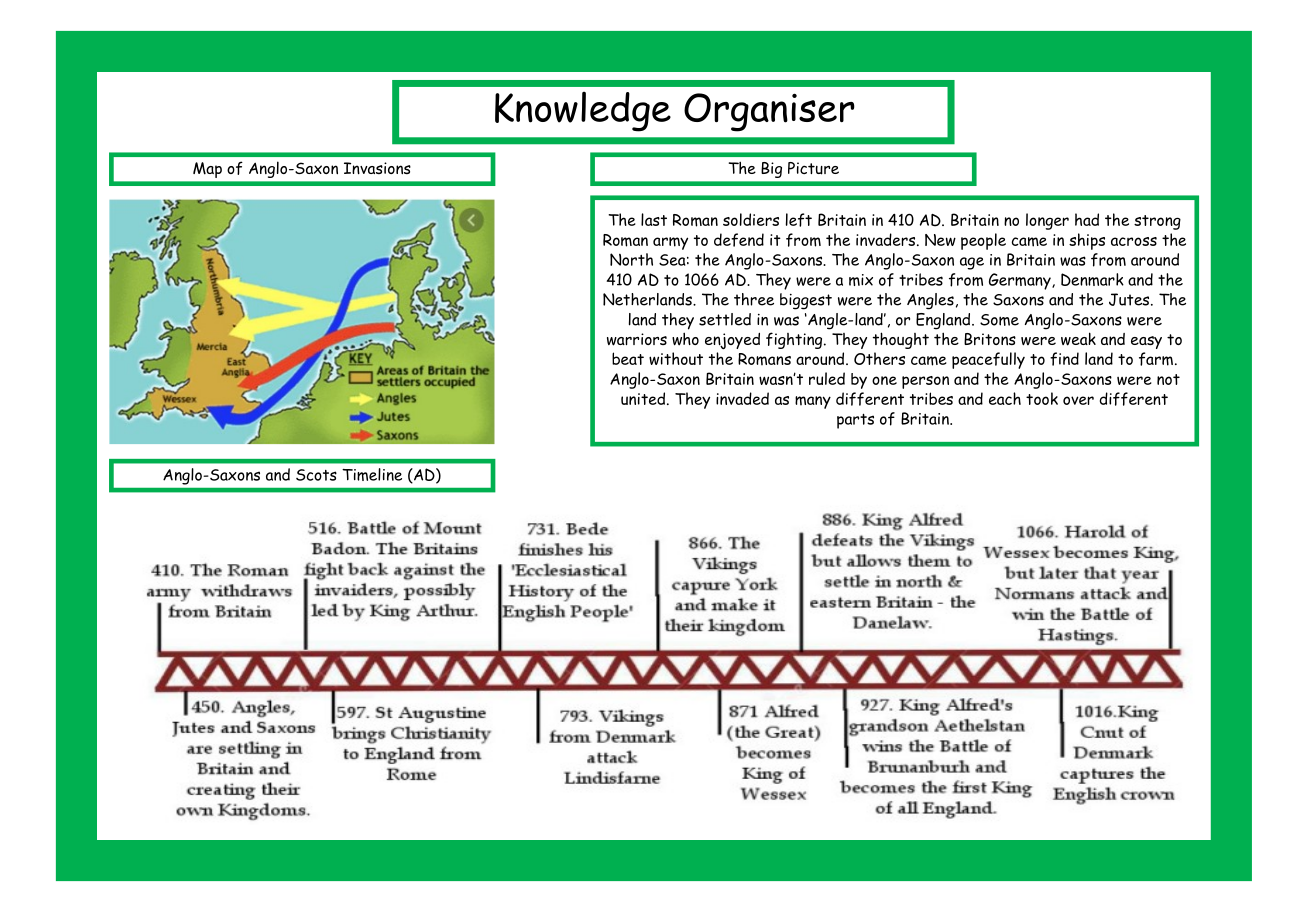  Describe the element at coordinates (1130, 299) in the page. I see `Jutes` at that location.
